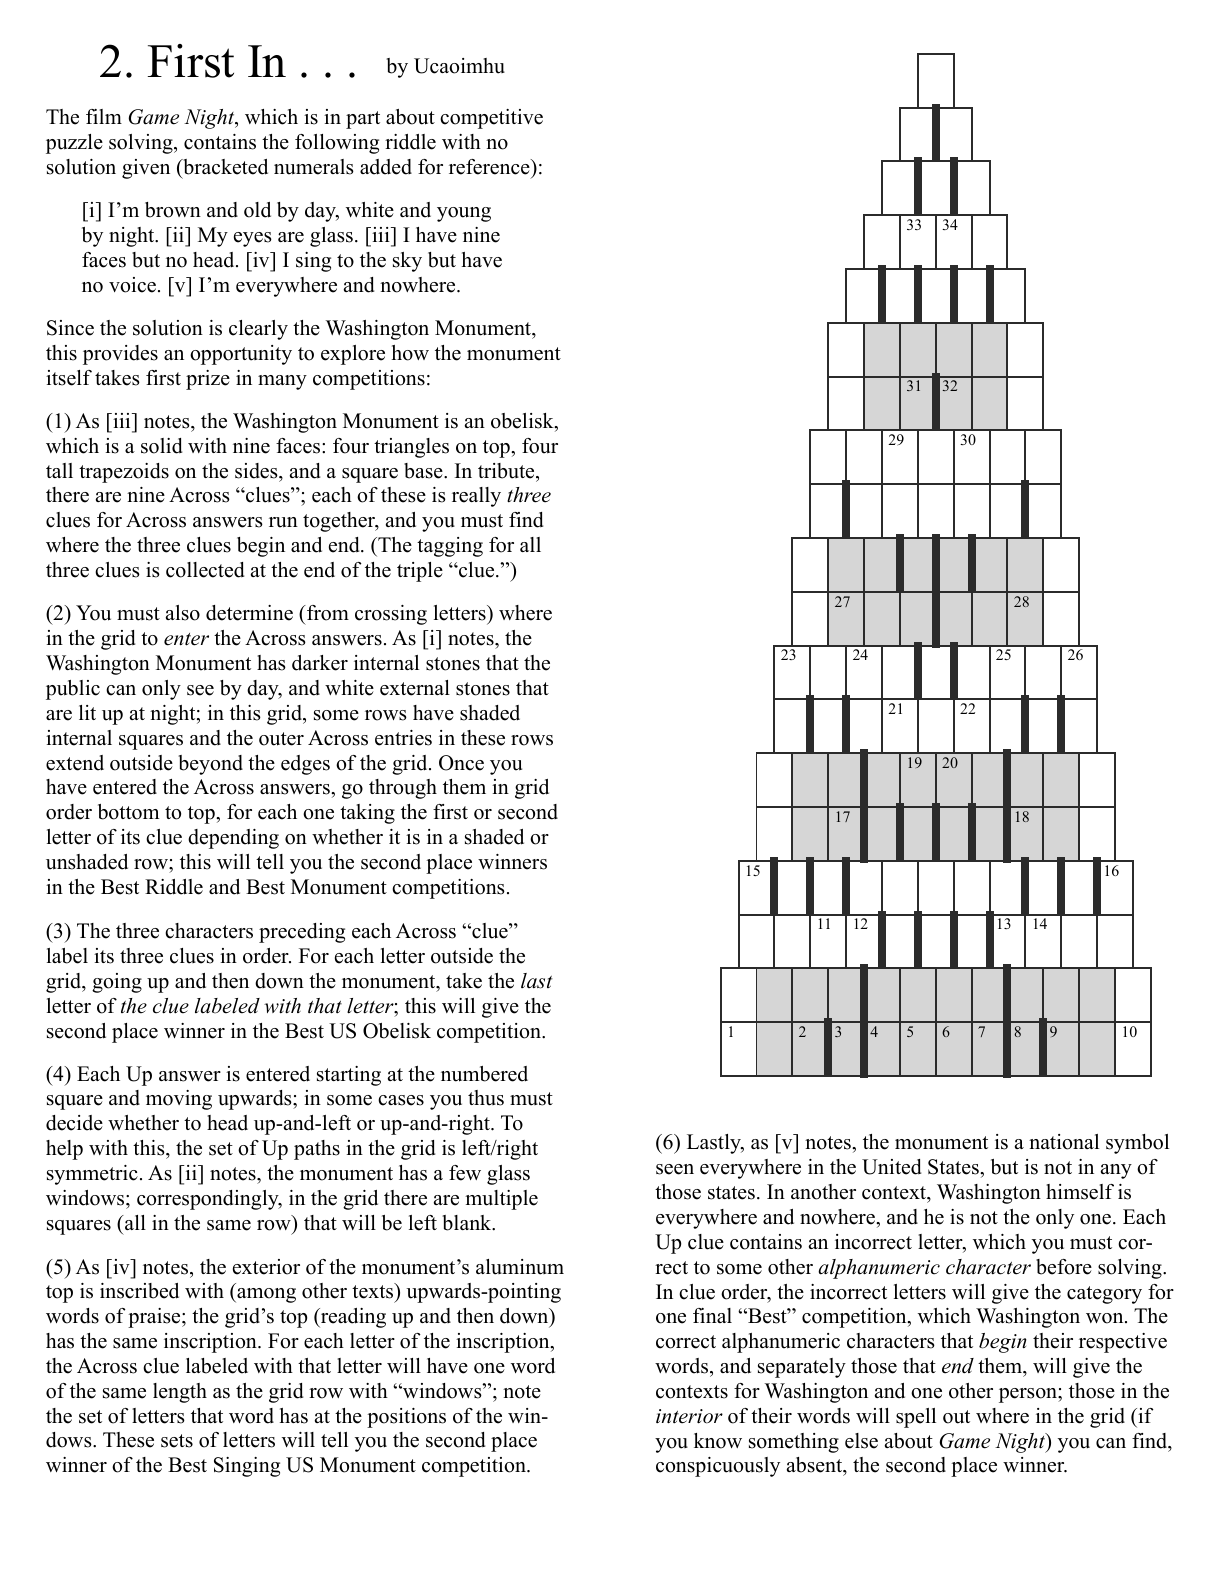  What do you see at coordinates (210, 765) in the screenshot?
I see `beyond` at bounding box center [210, 765].
